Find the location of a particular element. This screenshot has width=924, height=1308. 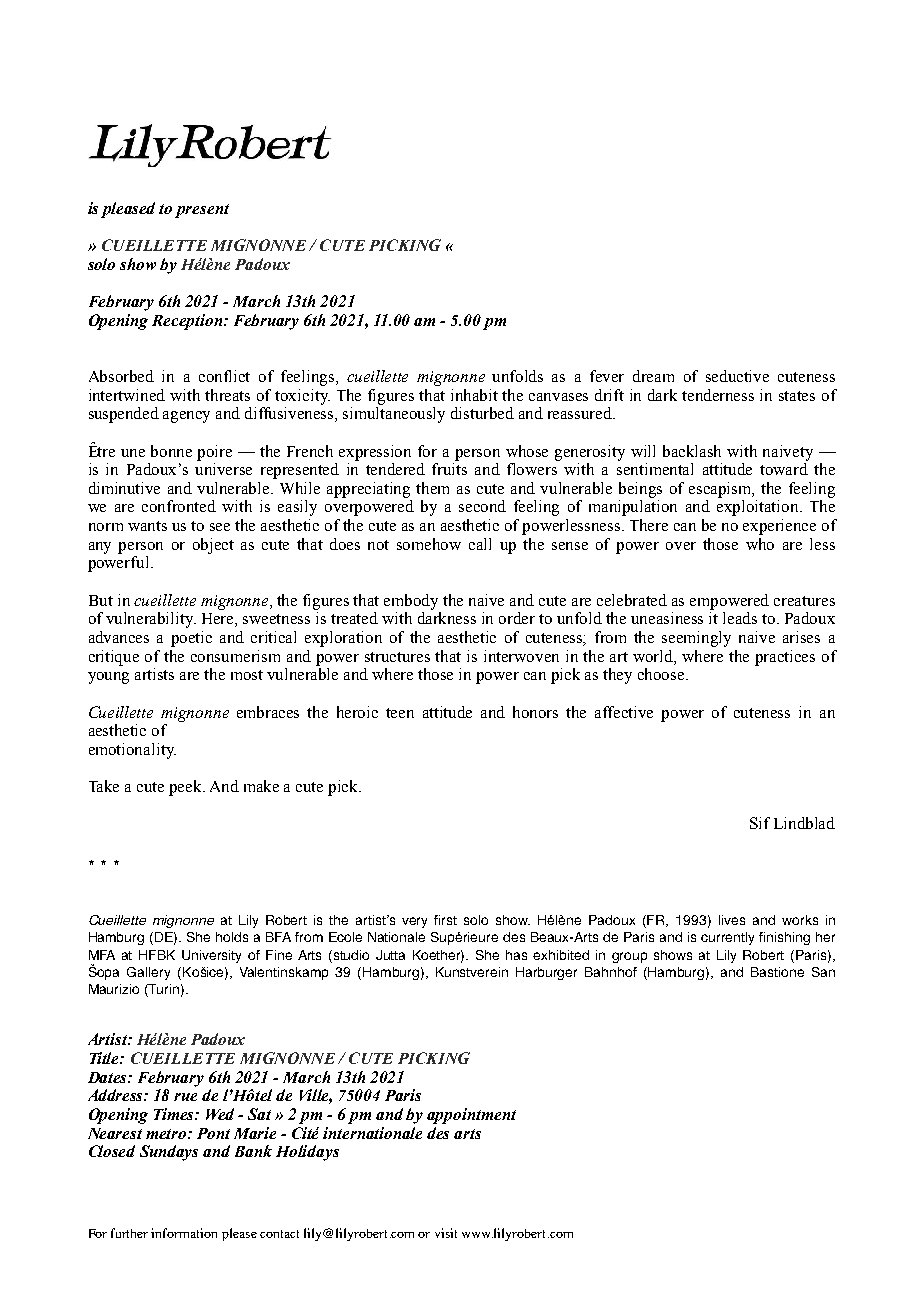

inhabit is located at coordinates (474, 395).
